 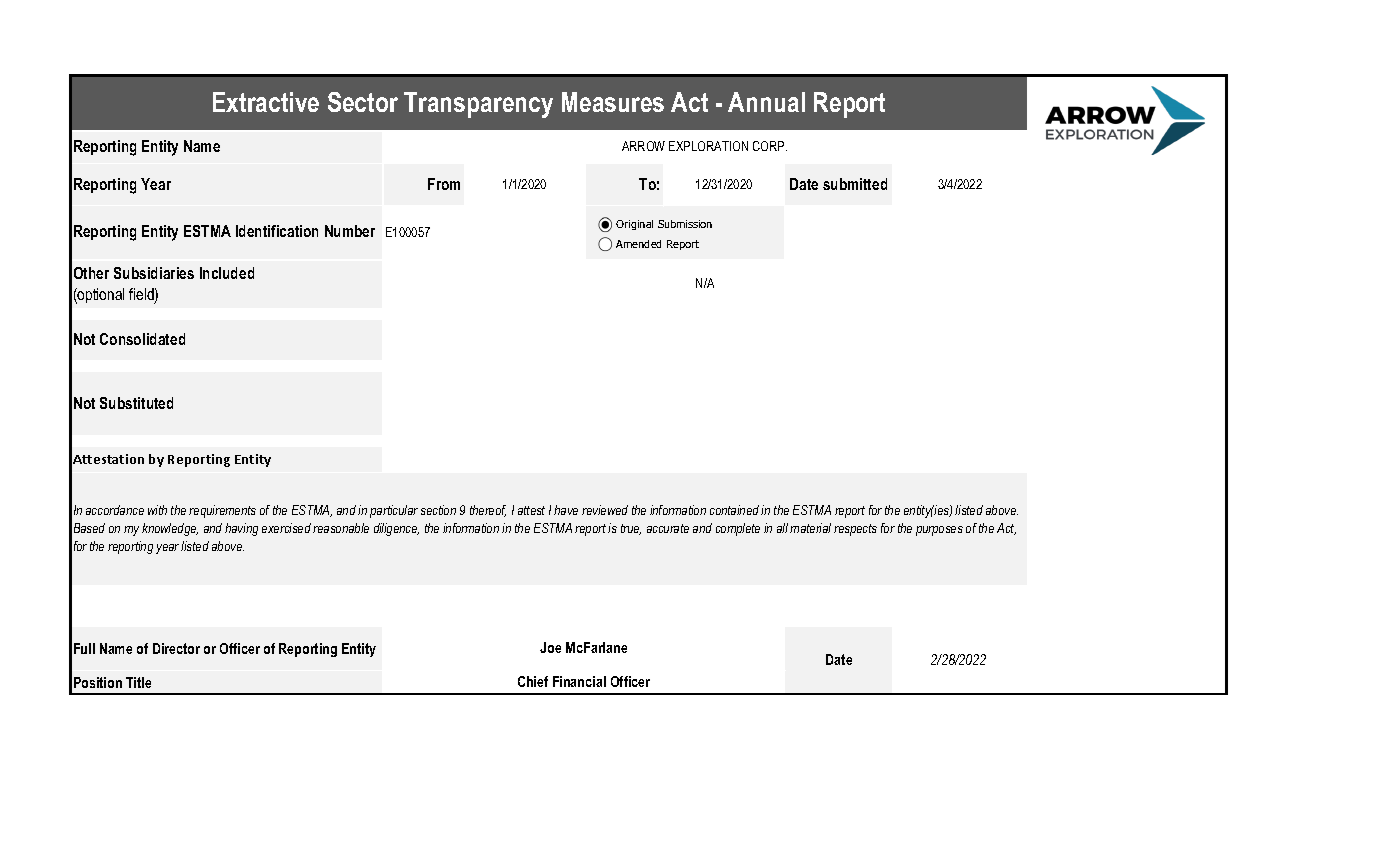 What do you see at coordinates (136, 403) in the screenshot?
I see `Substituted` at bounding box center [136, 403].
